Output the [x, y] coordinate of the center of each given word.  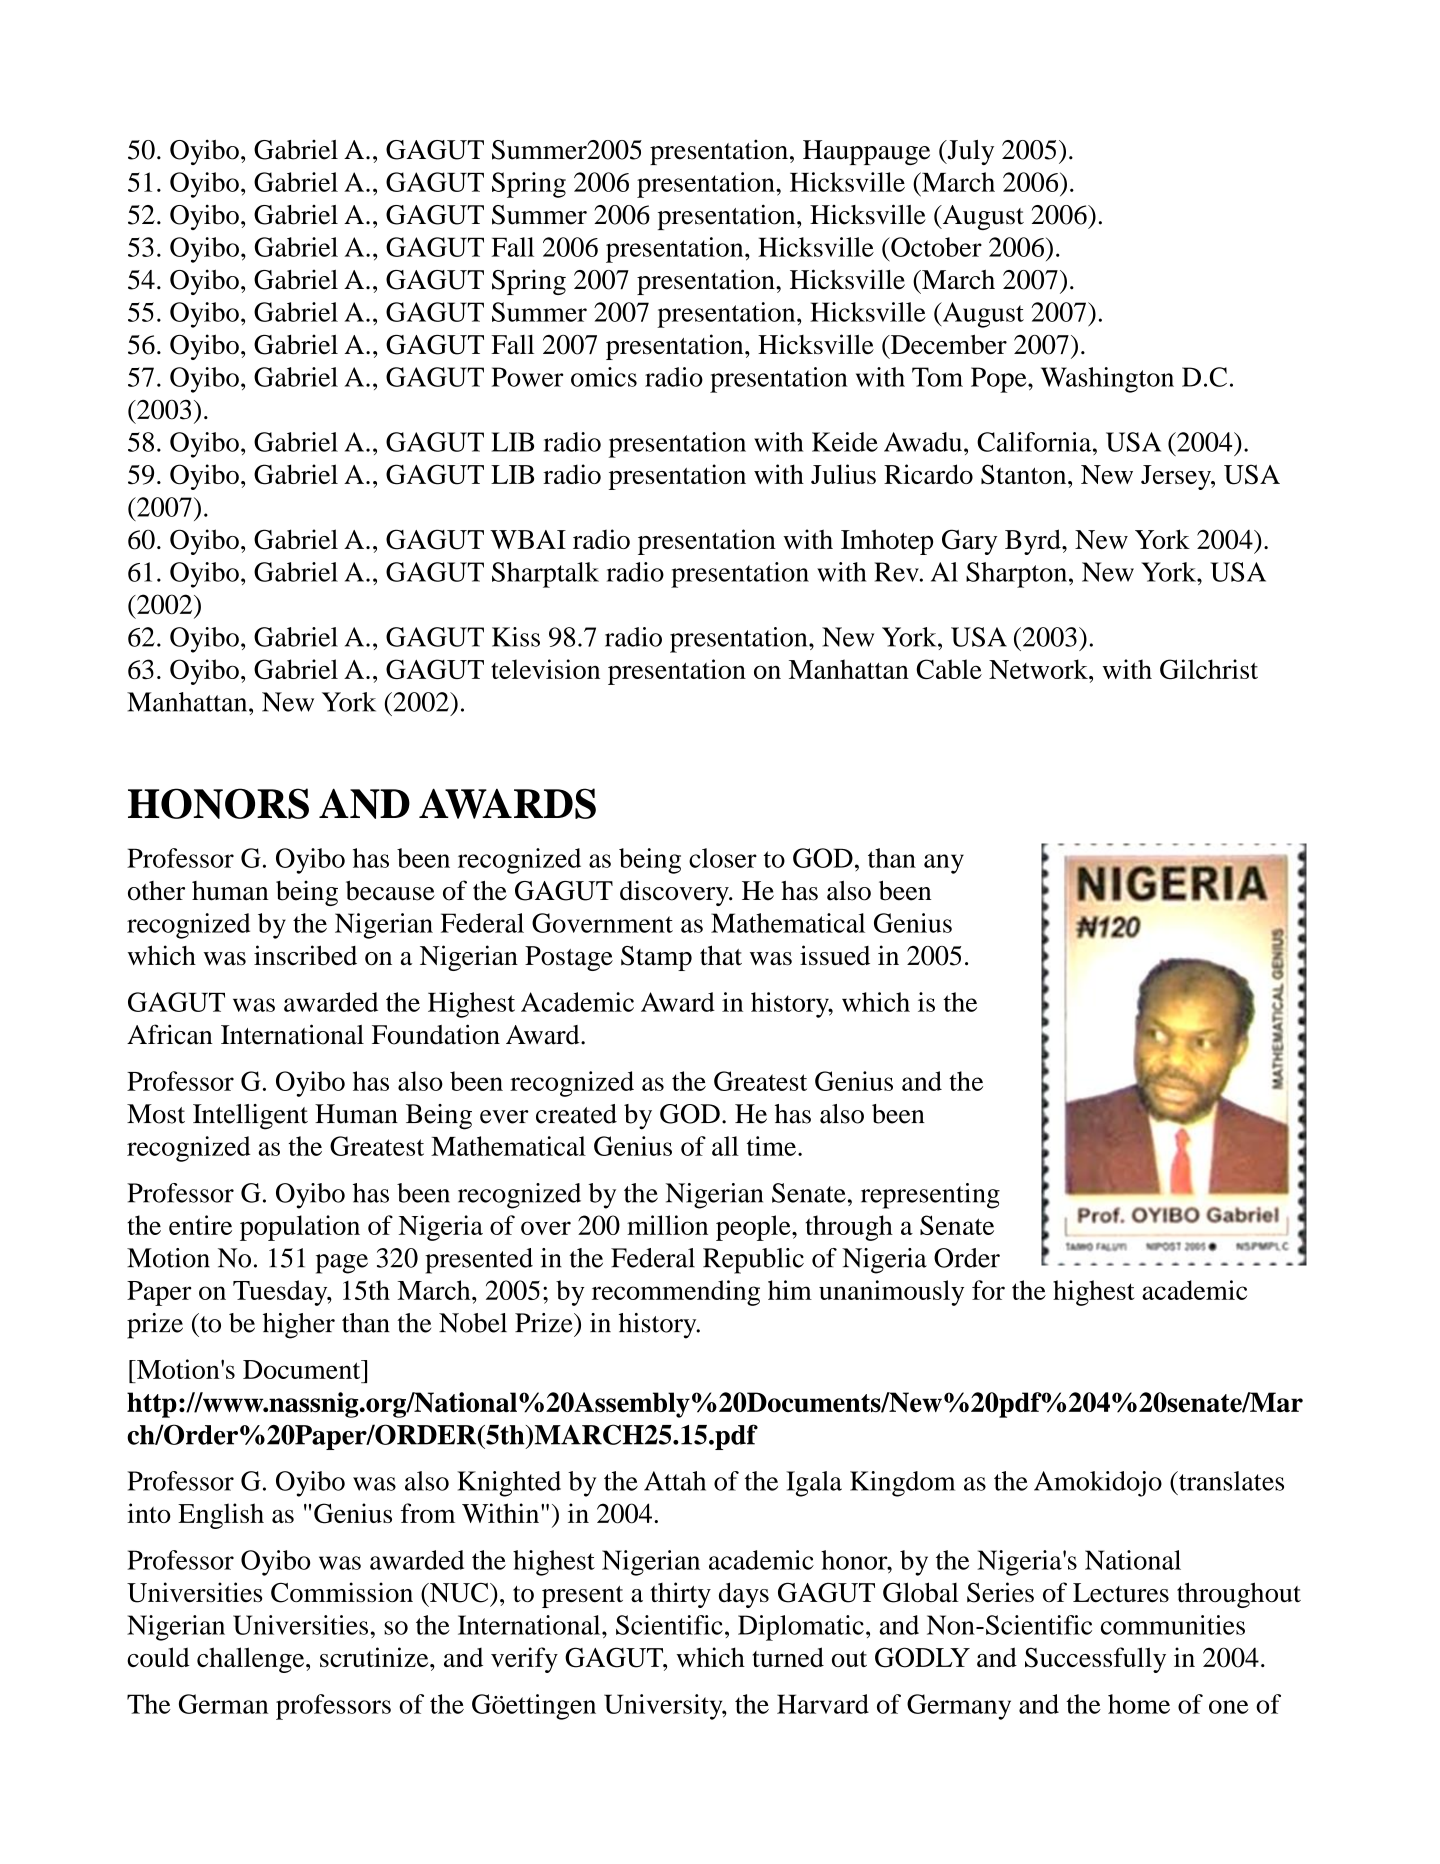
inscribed [305, 955]
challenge [252, 1660]
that [721, 955]
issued [835, 955]
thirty [680, 1595]
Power [527, 377]
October [935, 247]
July [969, 152]
